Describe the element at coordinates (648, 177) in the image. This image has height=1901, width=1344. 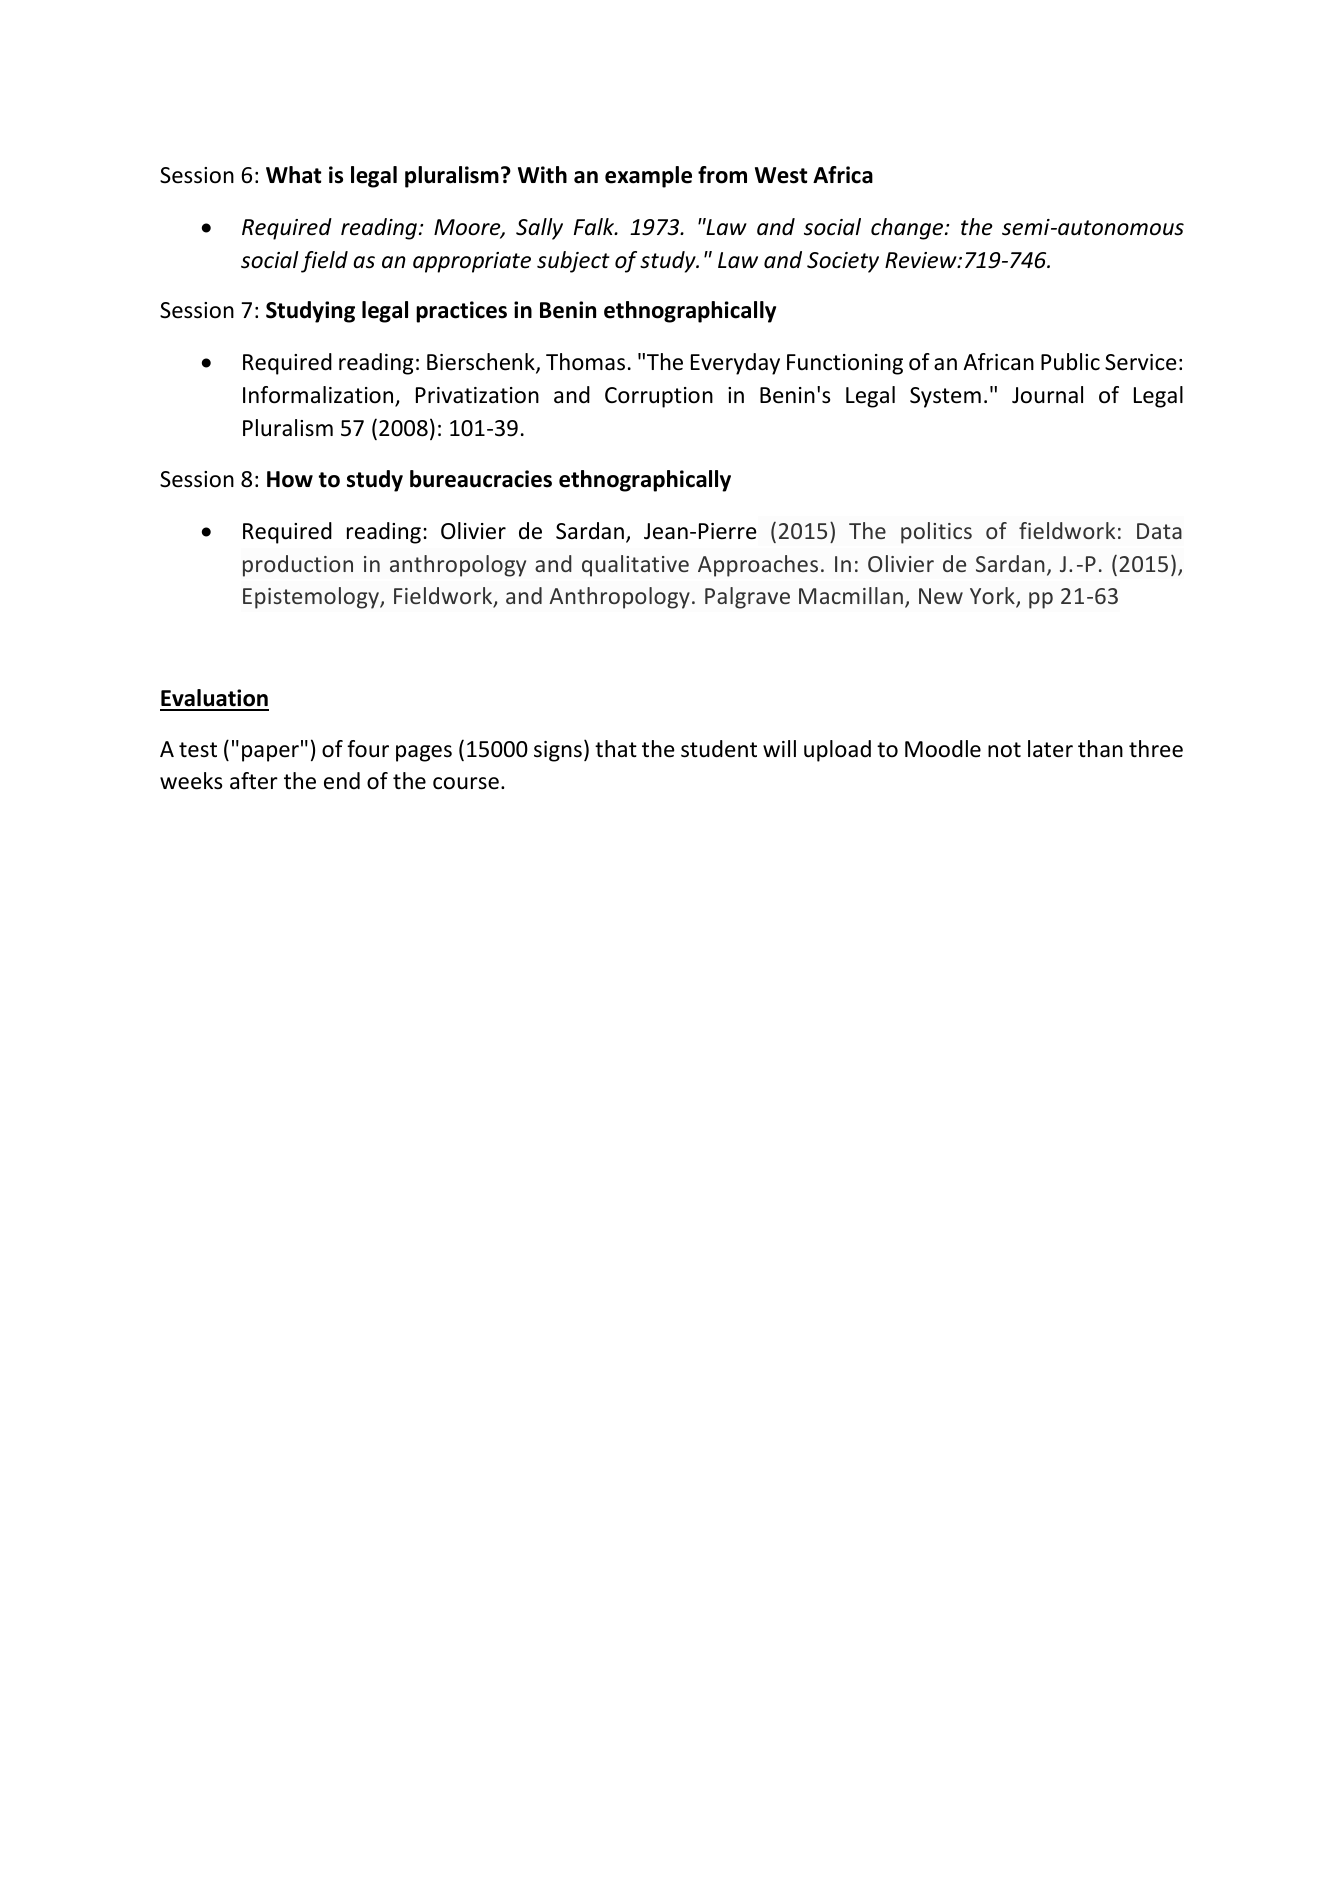
I see `example` at that location.
